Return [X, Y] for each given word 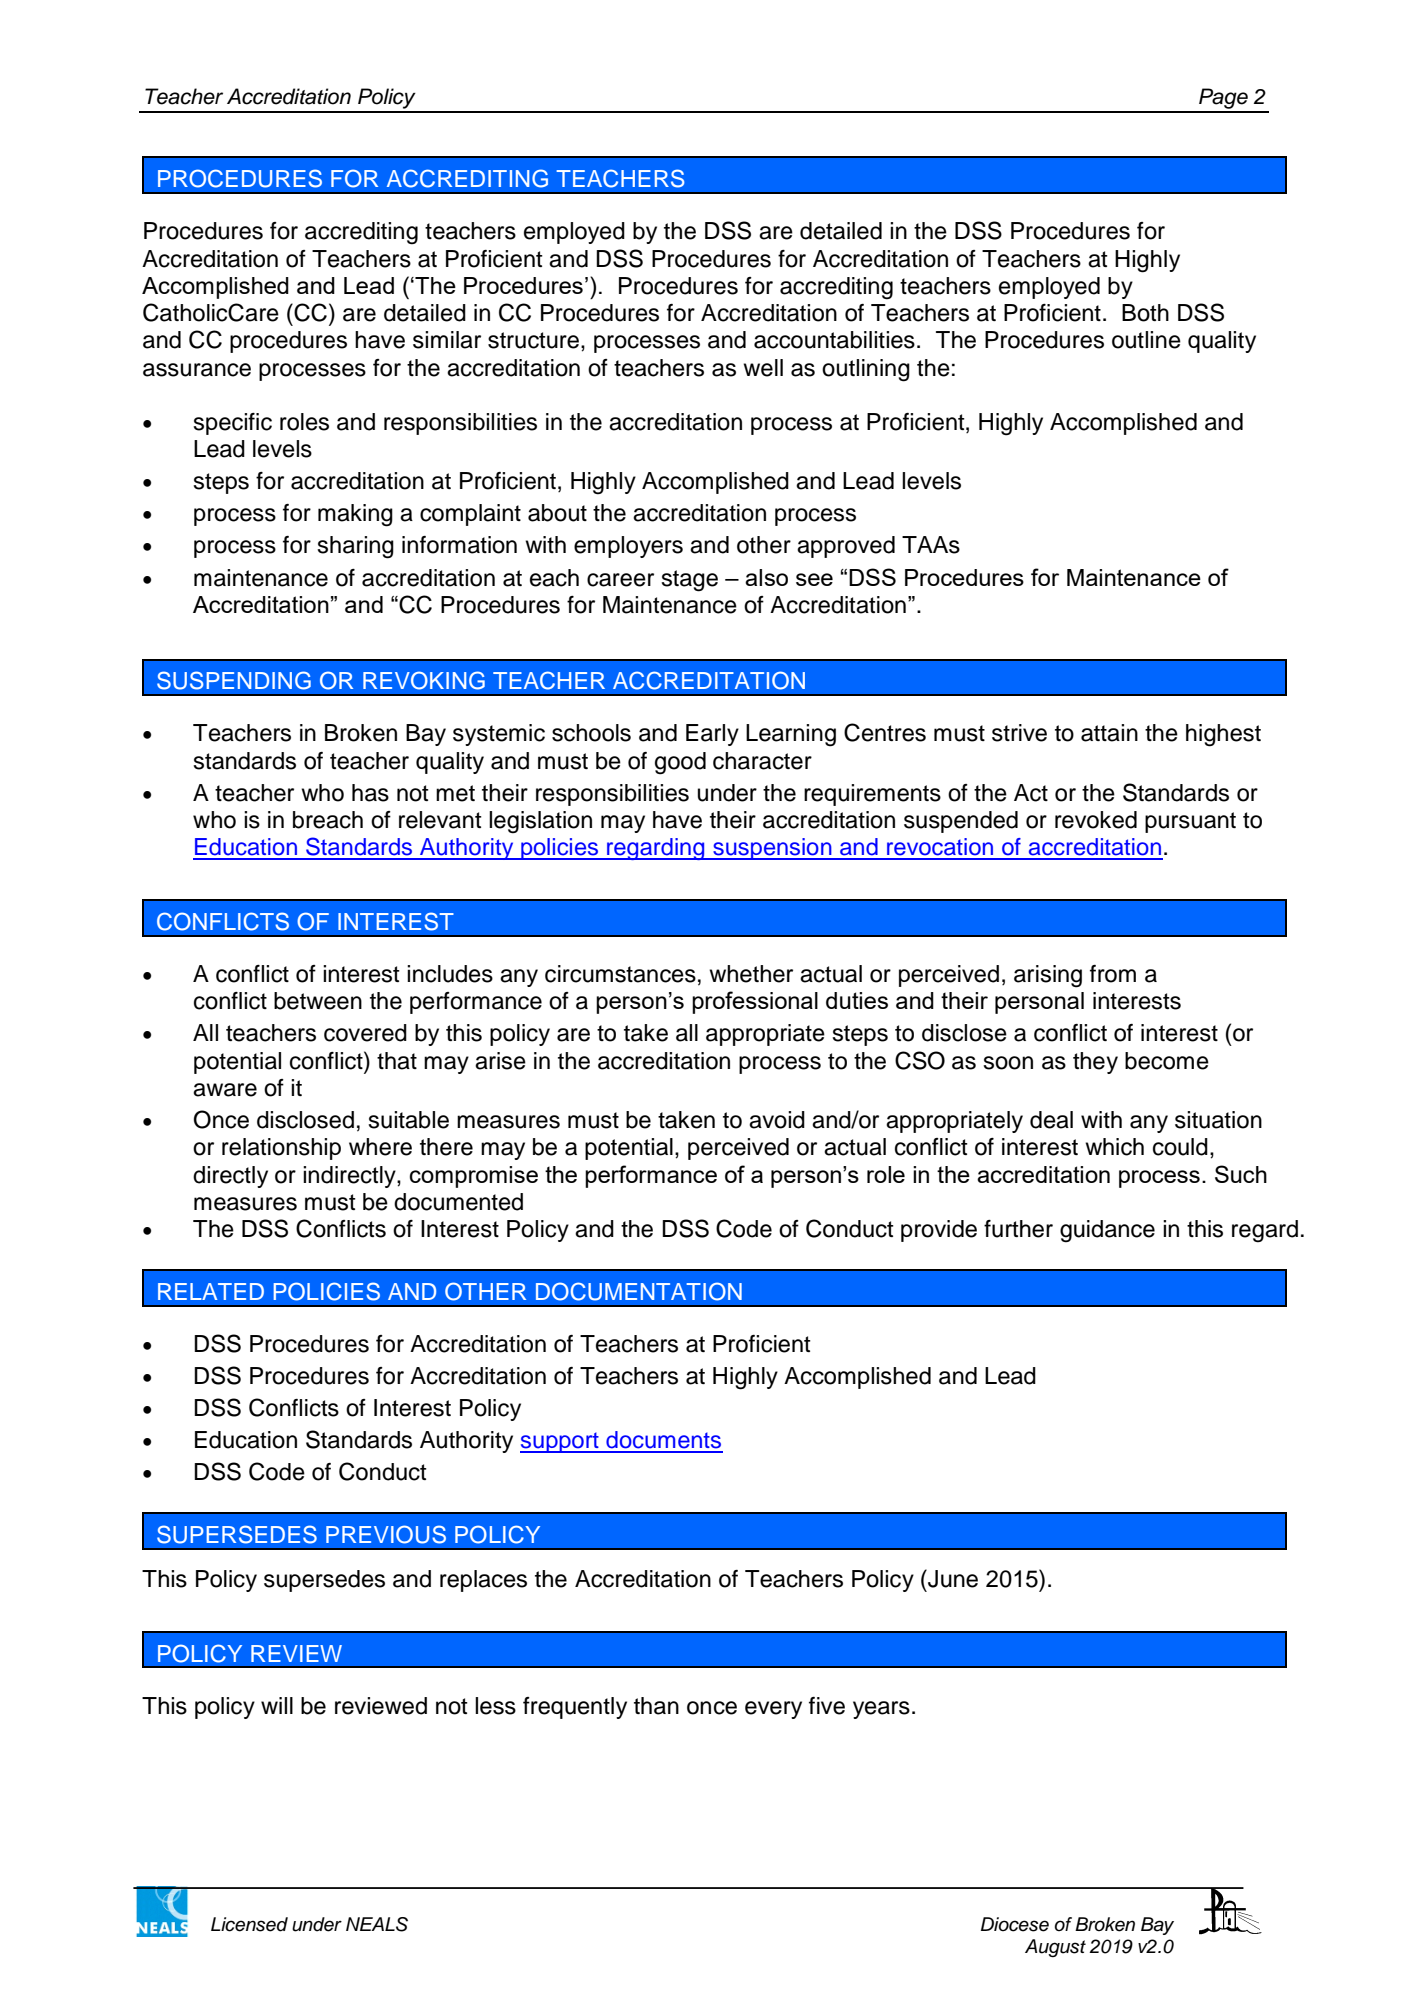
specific [232, 424]
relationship [281, 1149]
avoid [777, 1120]
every [773, 1710]
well [763, 368]
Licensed [249, 1924]
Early [712, 735]
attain [1109, 733]
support [560, 1442]
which [1114, 1147]
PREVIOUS [386, 1534]
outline [1146, 340]
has [370, 793]
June [952, 1578]
